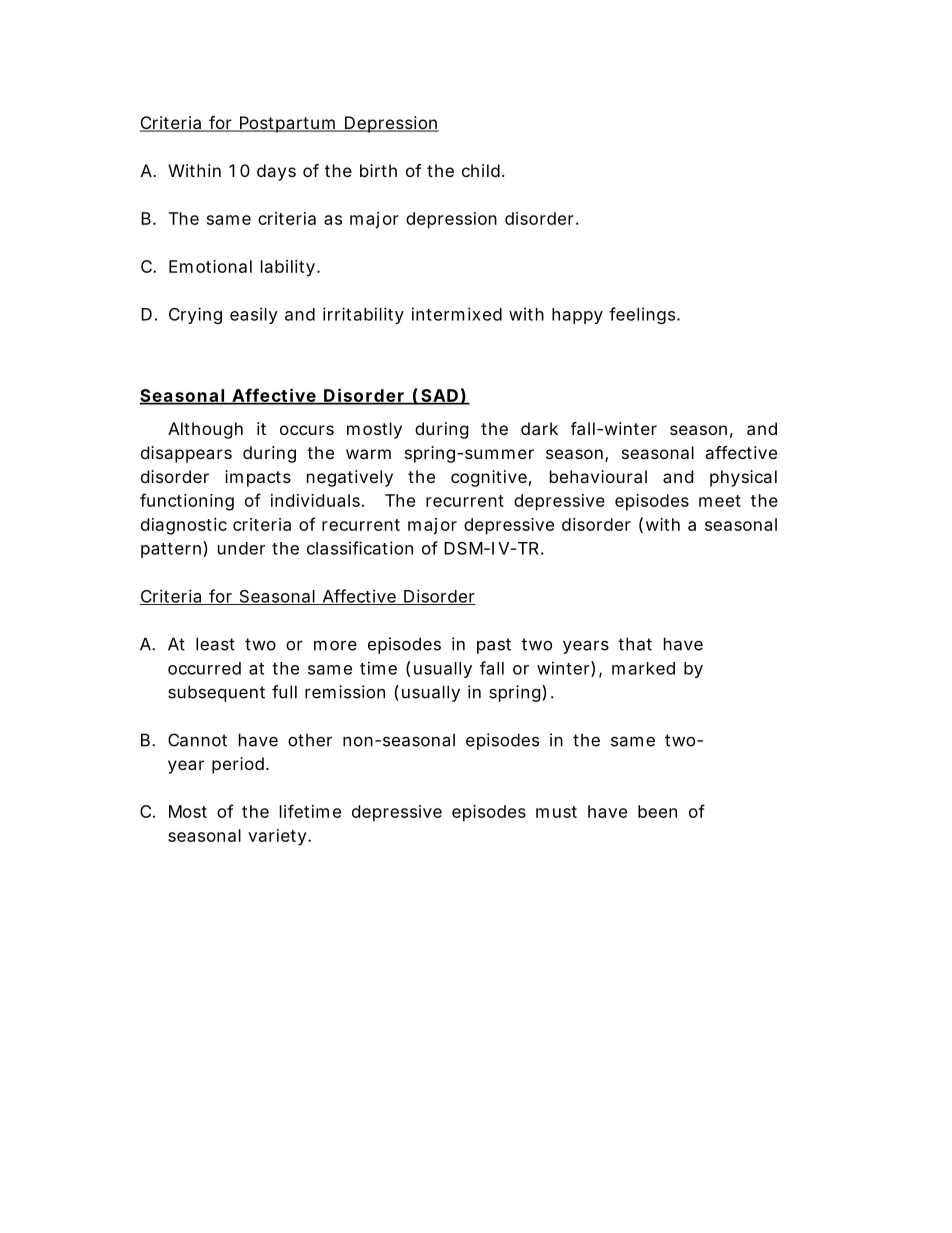  What do you see at coordinates (720, 501) in the page?
I see `meet` at bounding box center [720, 501].
